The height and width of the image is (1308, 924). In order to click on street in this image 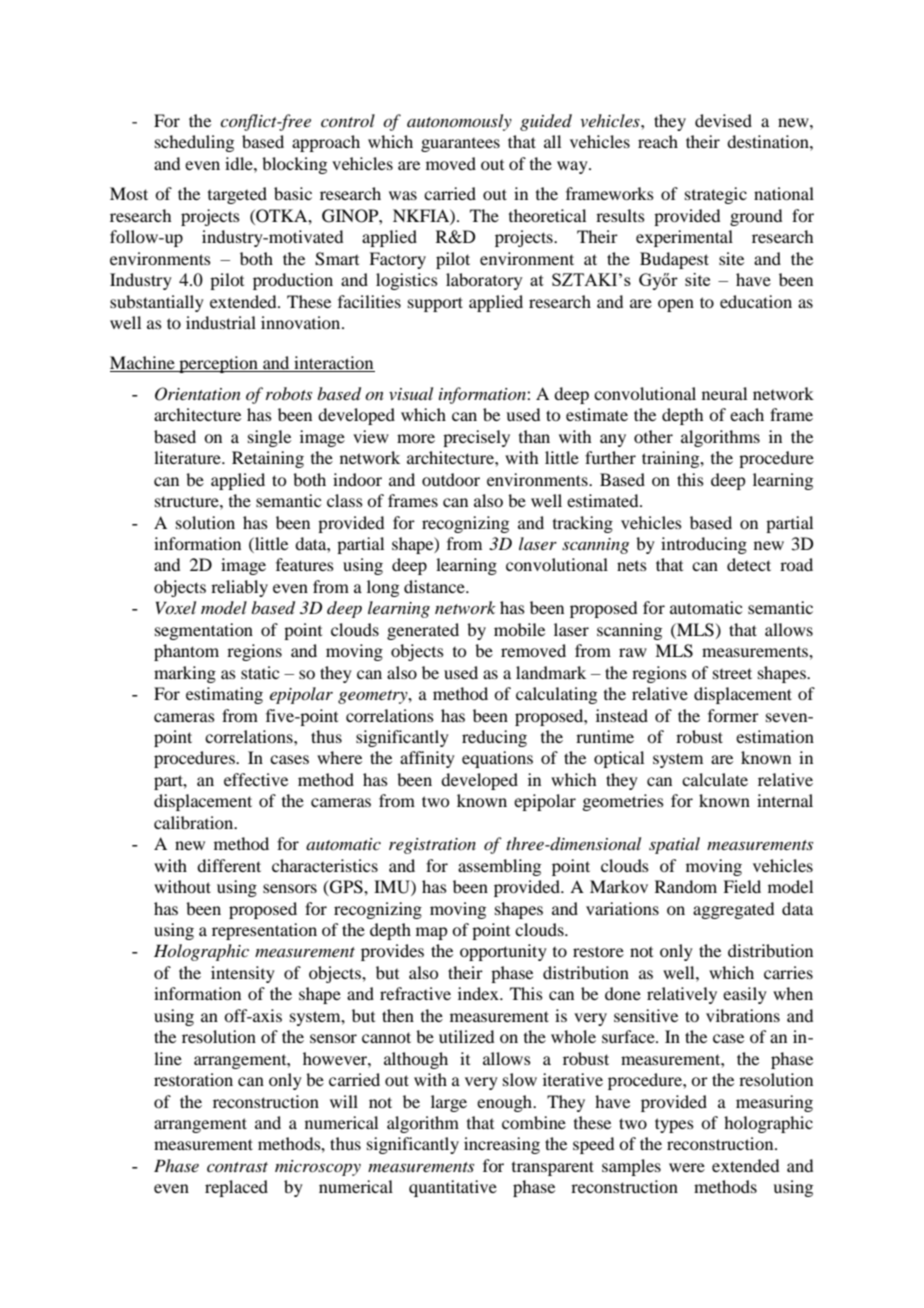, I will do `click(732, 673)`.
